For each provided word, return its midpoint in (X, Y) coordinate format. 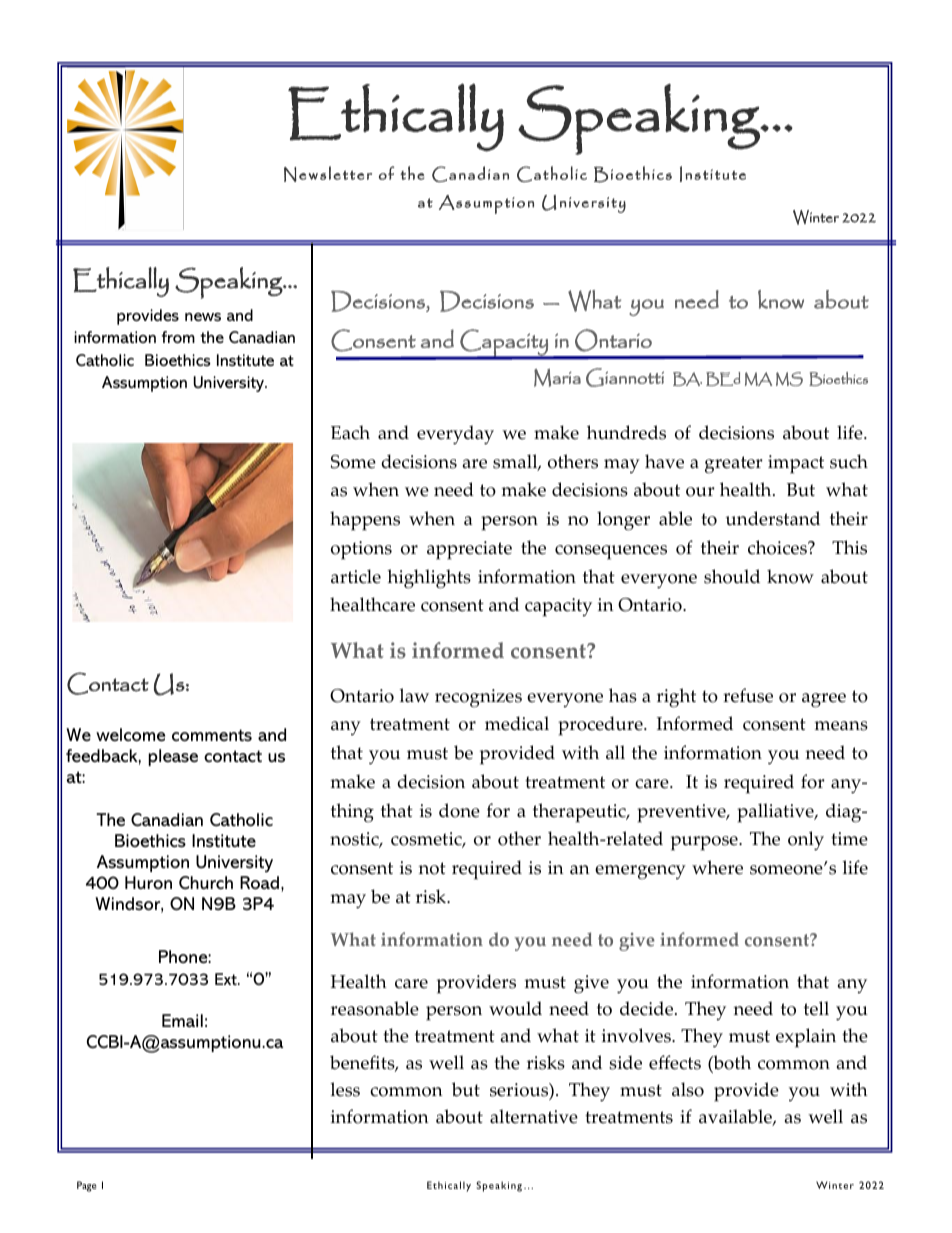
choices (778, 547)
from (178, 337)
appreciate (469, 550)
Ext (227, 979)
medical (517, 723)
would (515, 1008)
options (361, 550)
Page (86, 1186)
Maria (557, 378)
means (841, 726)
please (173, 757)
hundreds (626, 432)
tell (816, 1008)
